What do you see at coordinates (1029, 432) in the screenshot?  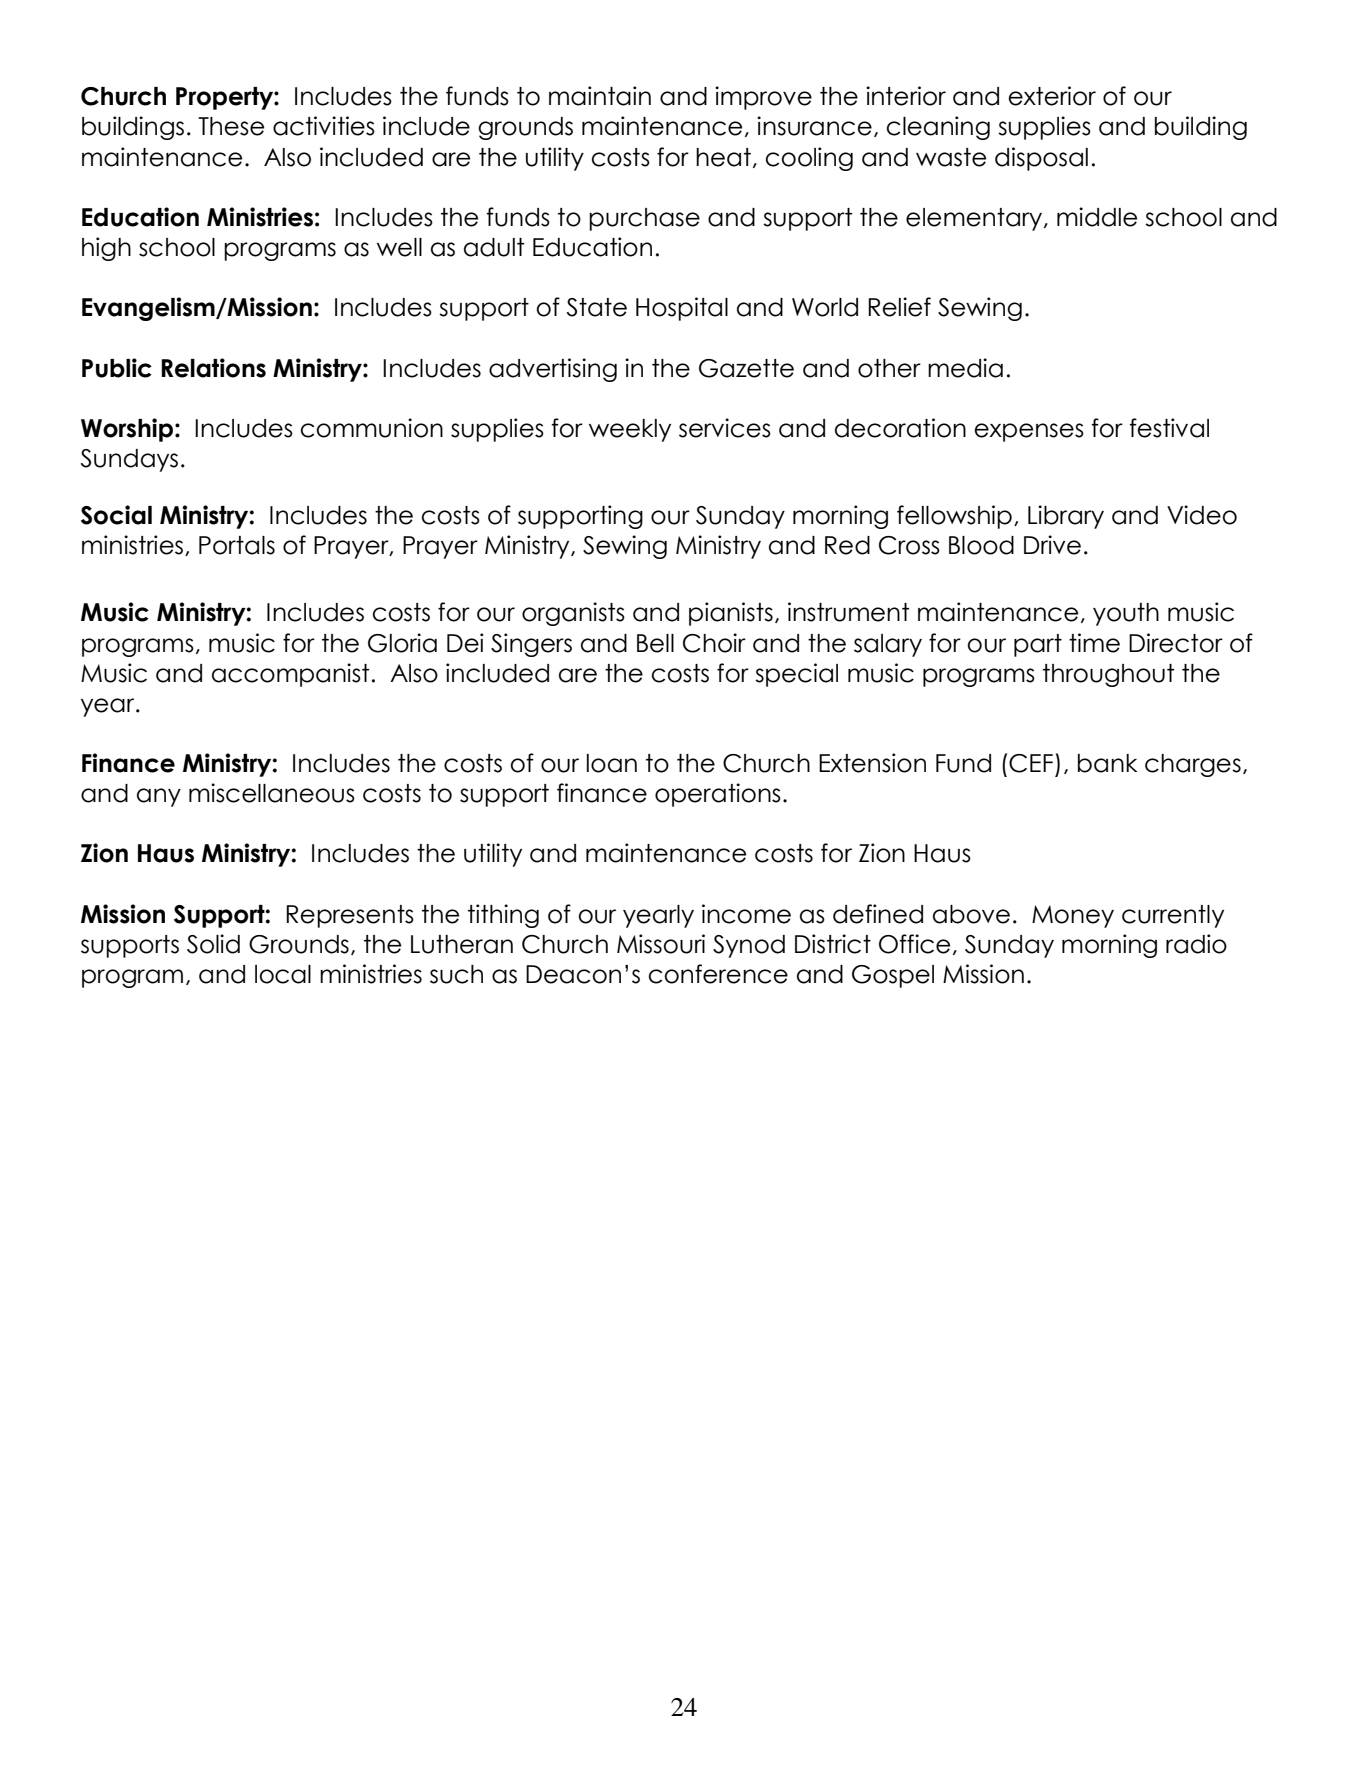 I see `expenses` at bounding box center [1029, 432].
